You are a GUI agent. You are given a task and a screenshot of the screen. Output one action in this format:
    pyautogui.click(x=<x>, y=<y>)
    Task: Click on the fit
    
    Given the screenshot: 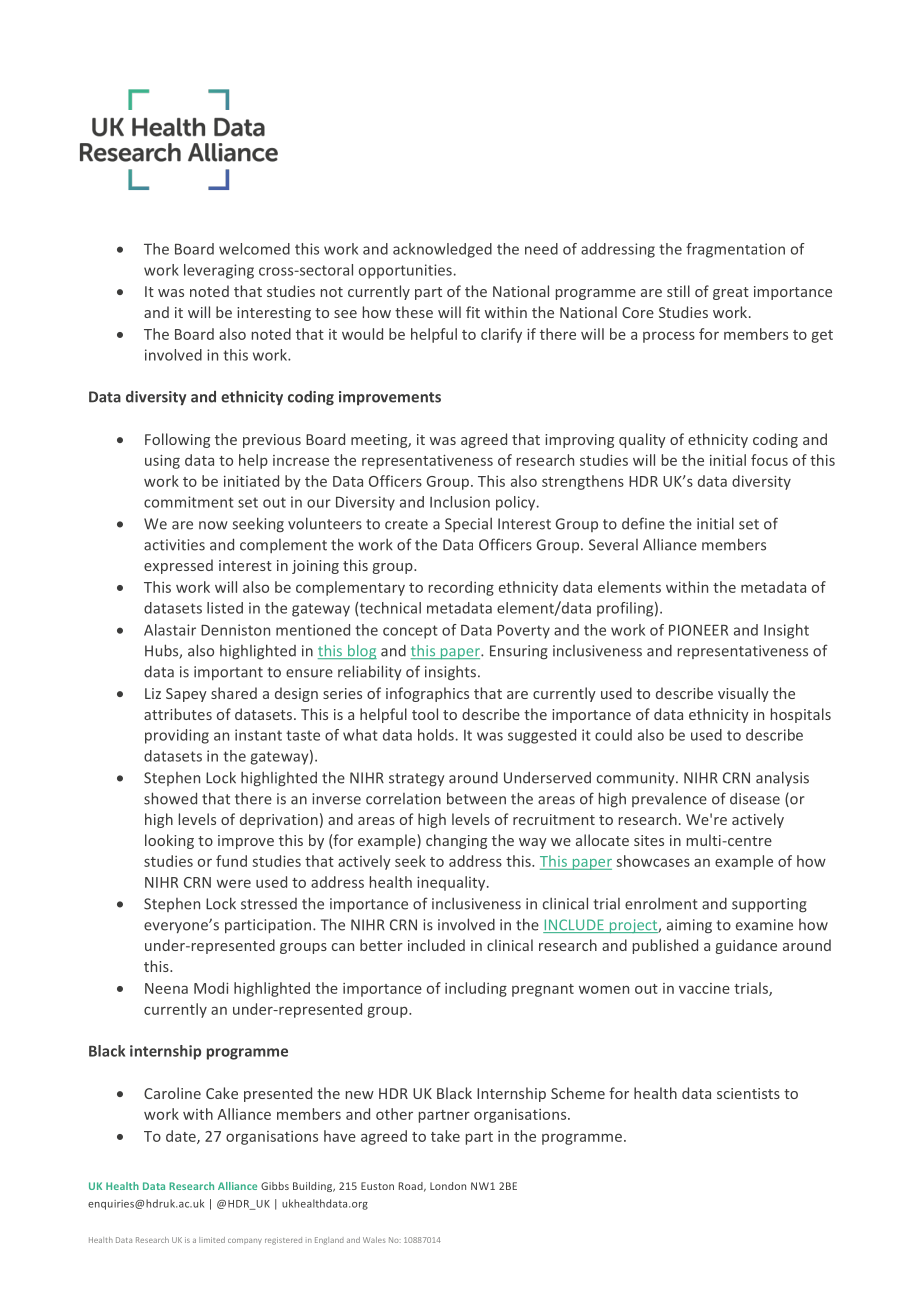 What is the action you would take?
    pyautogui.click(x=473, y=312)
